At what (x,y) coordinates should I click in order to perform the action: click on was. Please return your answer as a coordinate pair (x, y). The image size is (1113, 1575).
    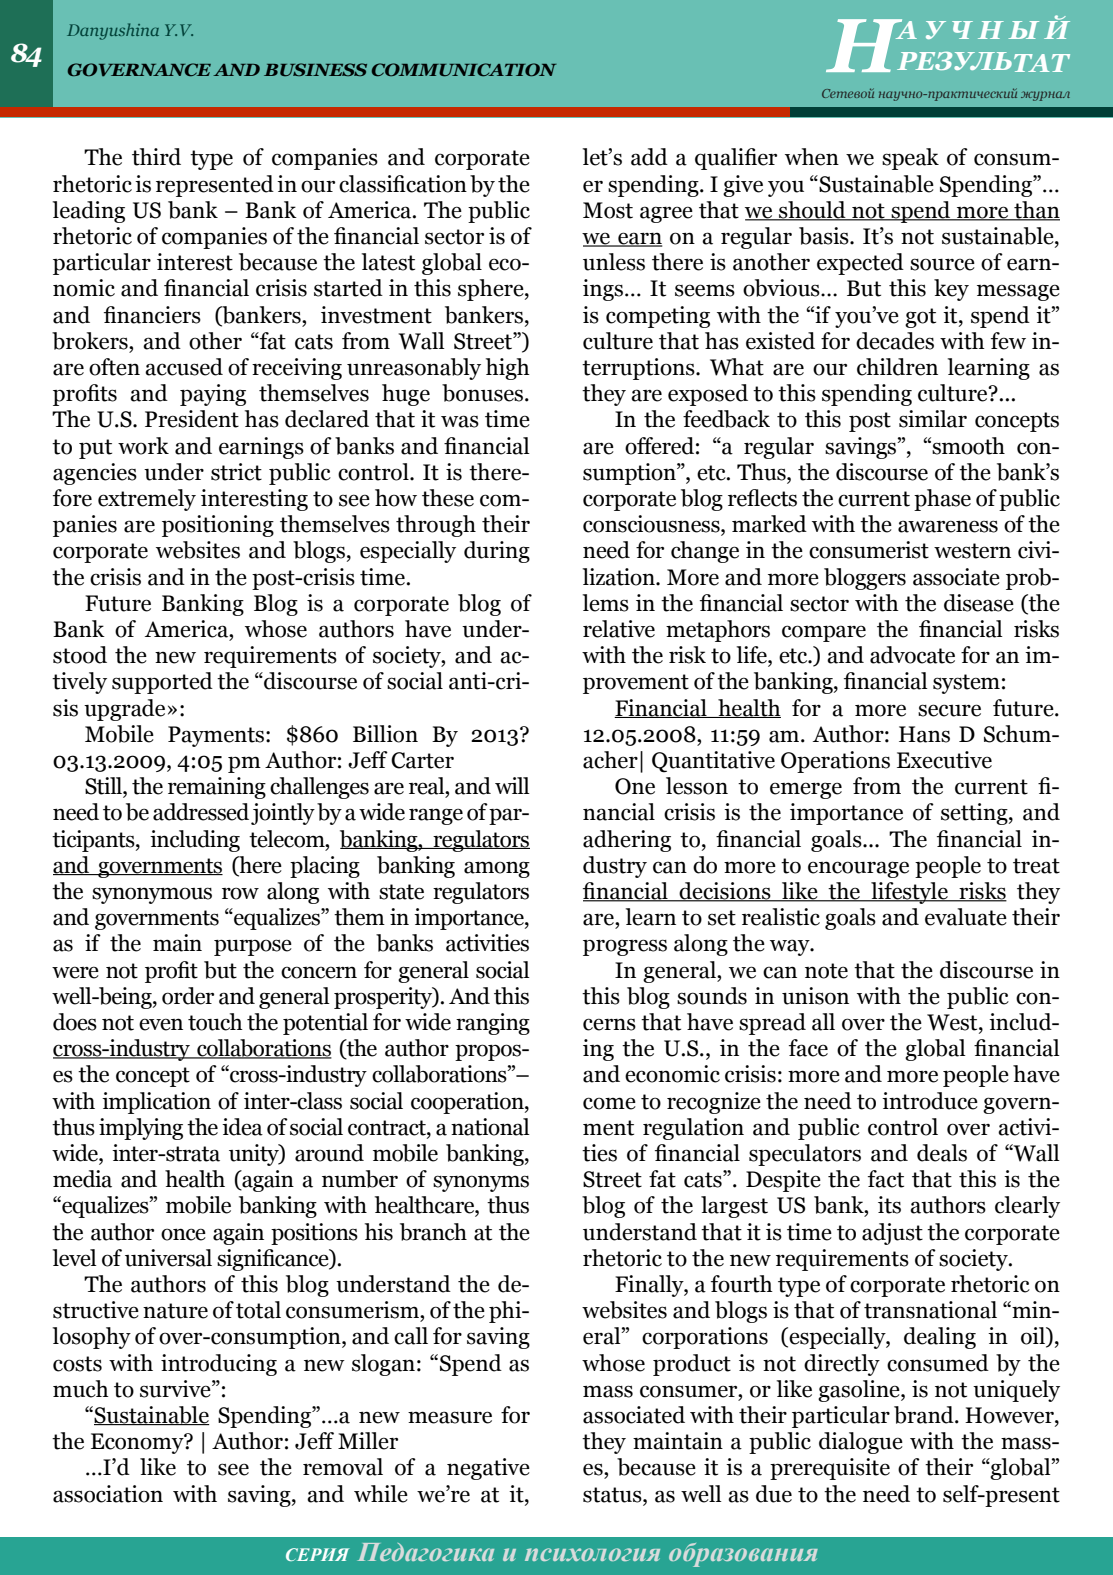
    Looking at the image, I should click on (460, 421).
